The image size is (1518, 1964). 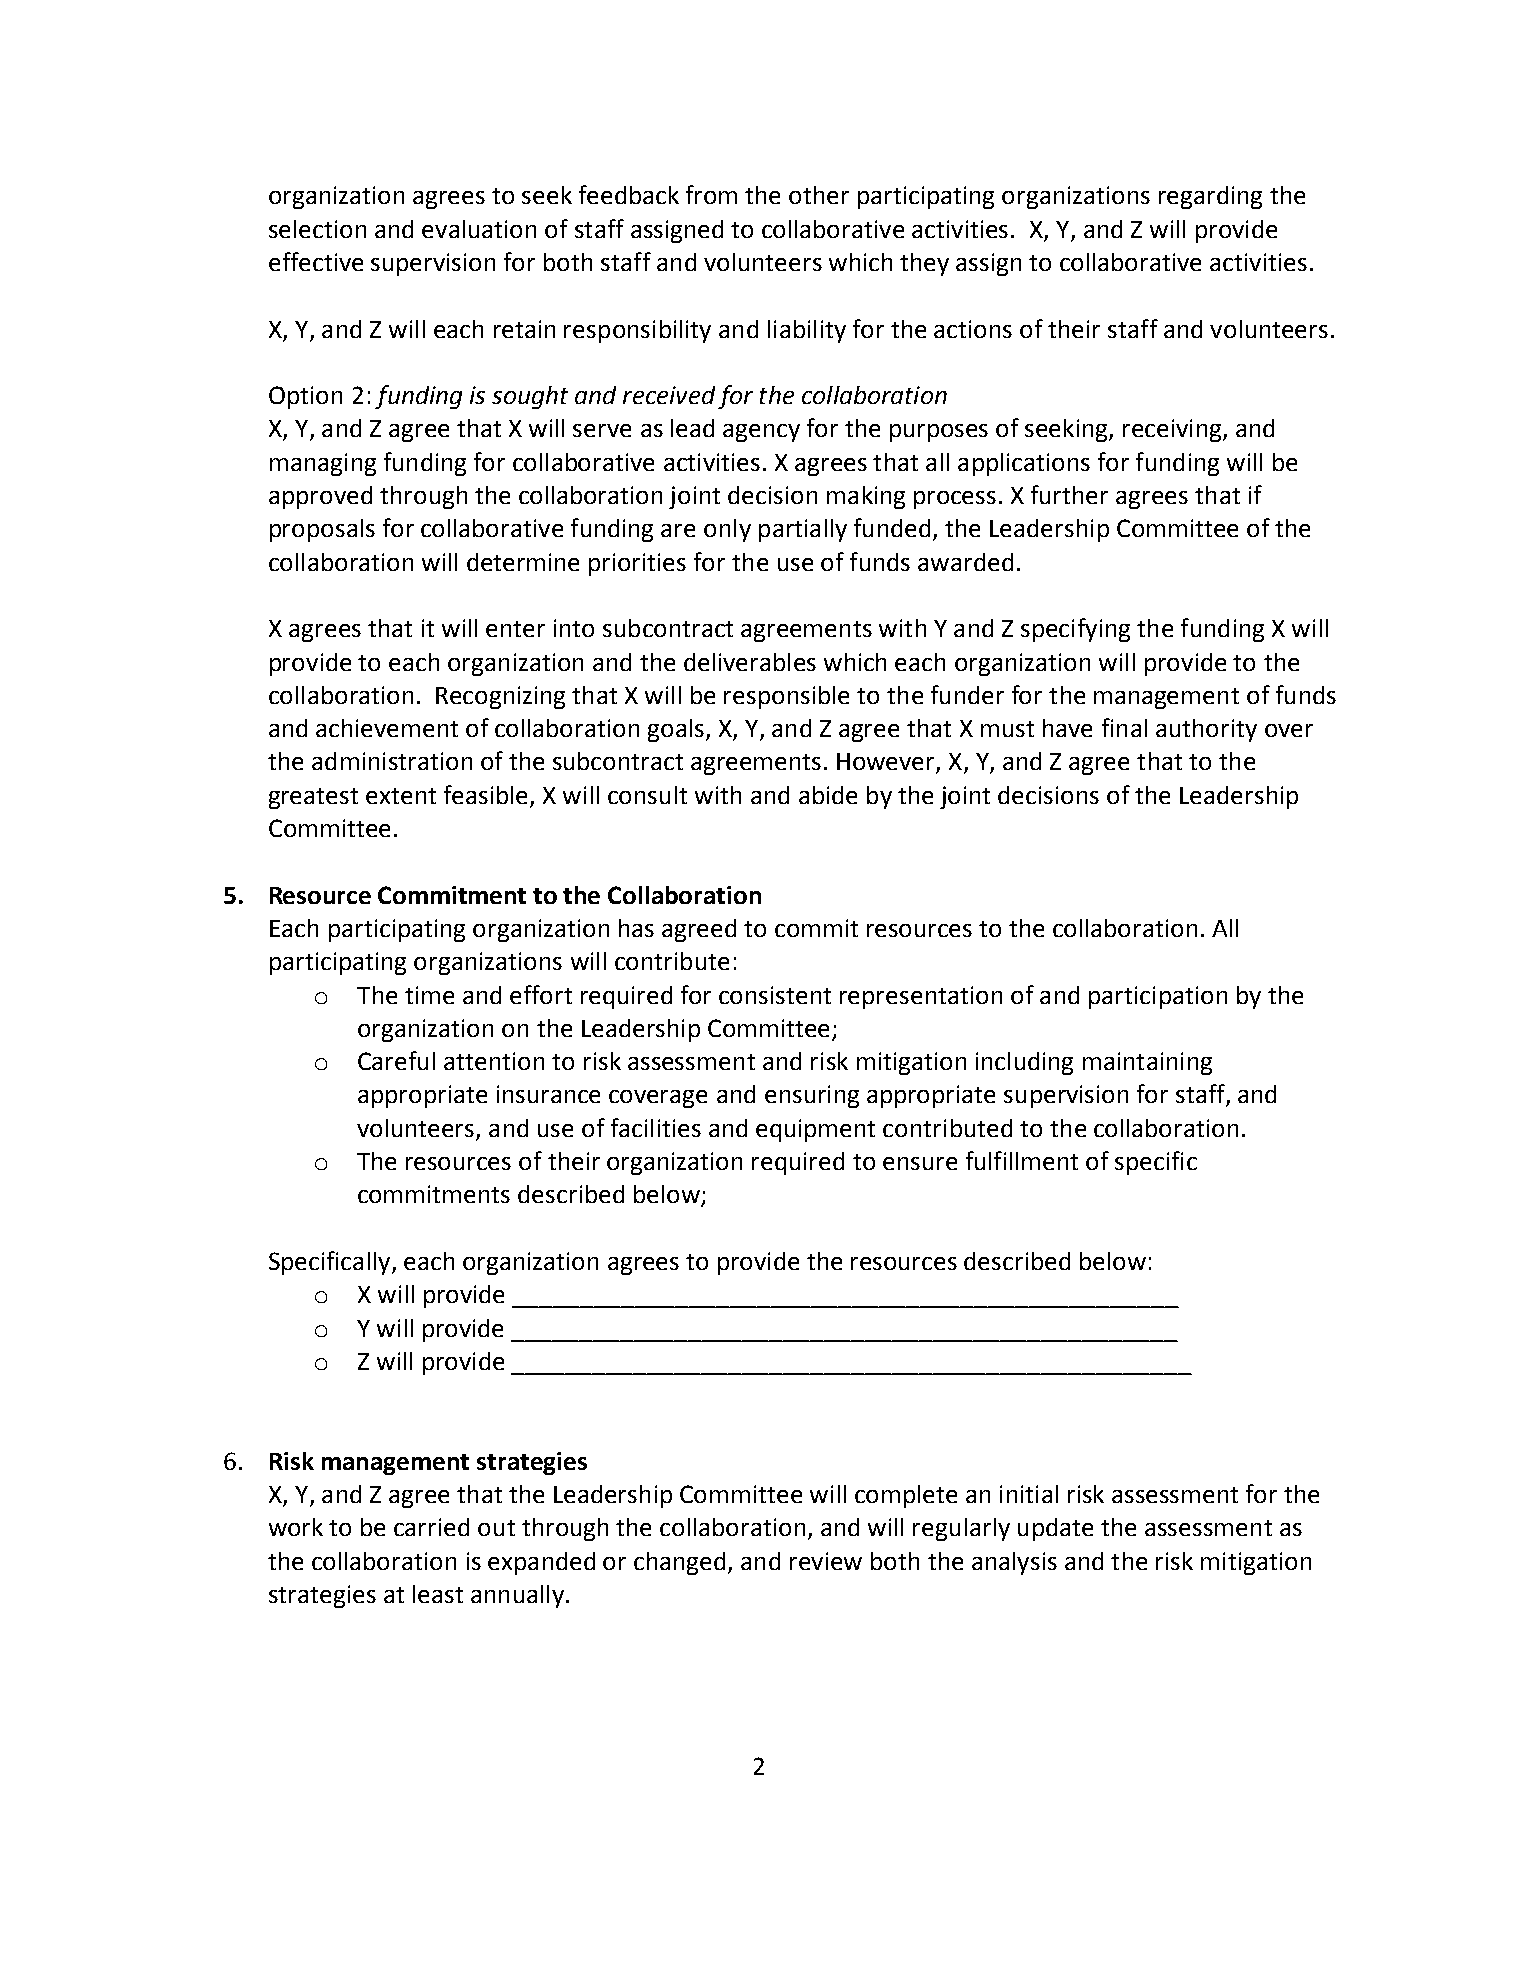 What do you see at coordinates (711, 194) in the screenshot?
I see `from` at bounding box center [711, 194].
